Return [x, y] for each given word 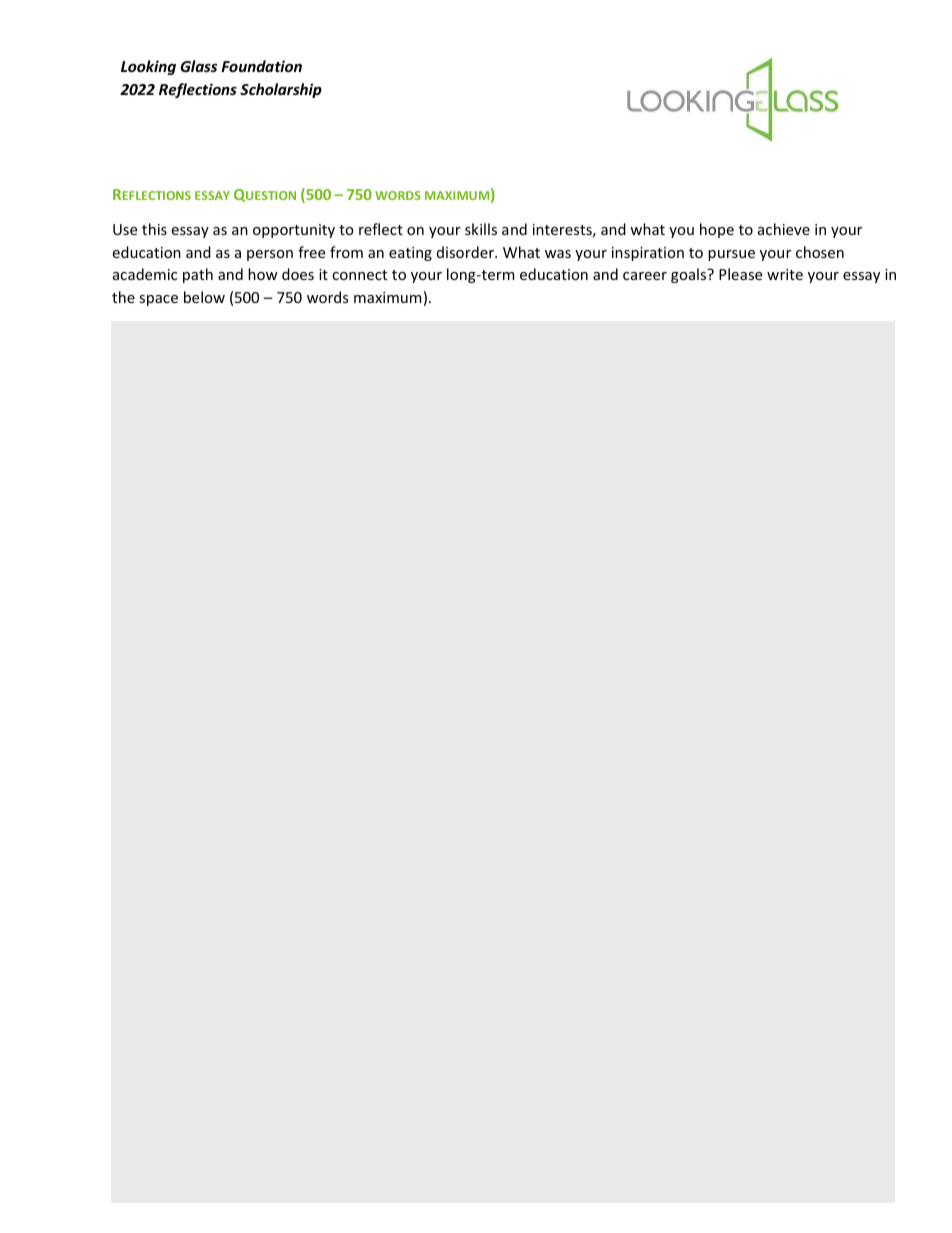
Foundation [261, 66]
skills [481, 229]
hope [717, 230]
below [204, 297]
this [154, 229]
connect [359, 275]
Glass [198, 66]
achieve [784, 229]
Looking [148, 67]
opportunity [294, 231]
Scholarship [281, 90]
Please [740, 274]
